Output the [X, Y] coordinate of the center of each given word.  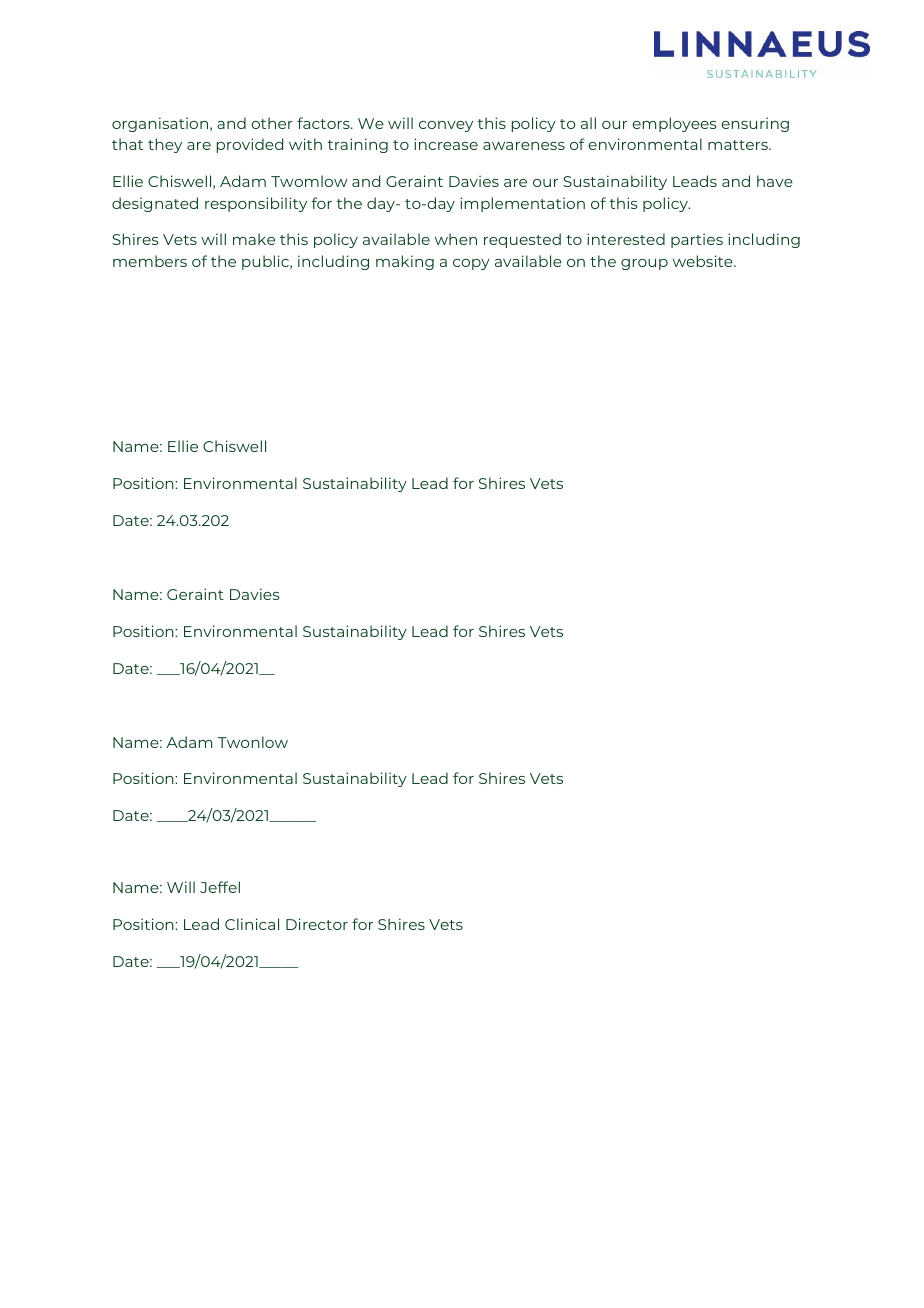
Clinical [252, 924]
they [165, 145]
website [704, 261]
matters [739, 145]
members [150, 261]
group [644, 264]
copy [471, 264]
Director [317, 924]
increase [446, 144]
